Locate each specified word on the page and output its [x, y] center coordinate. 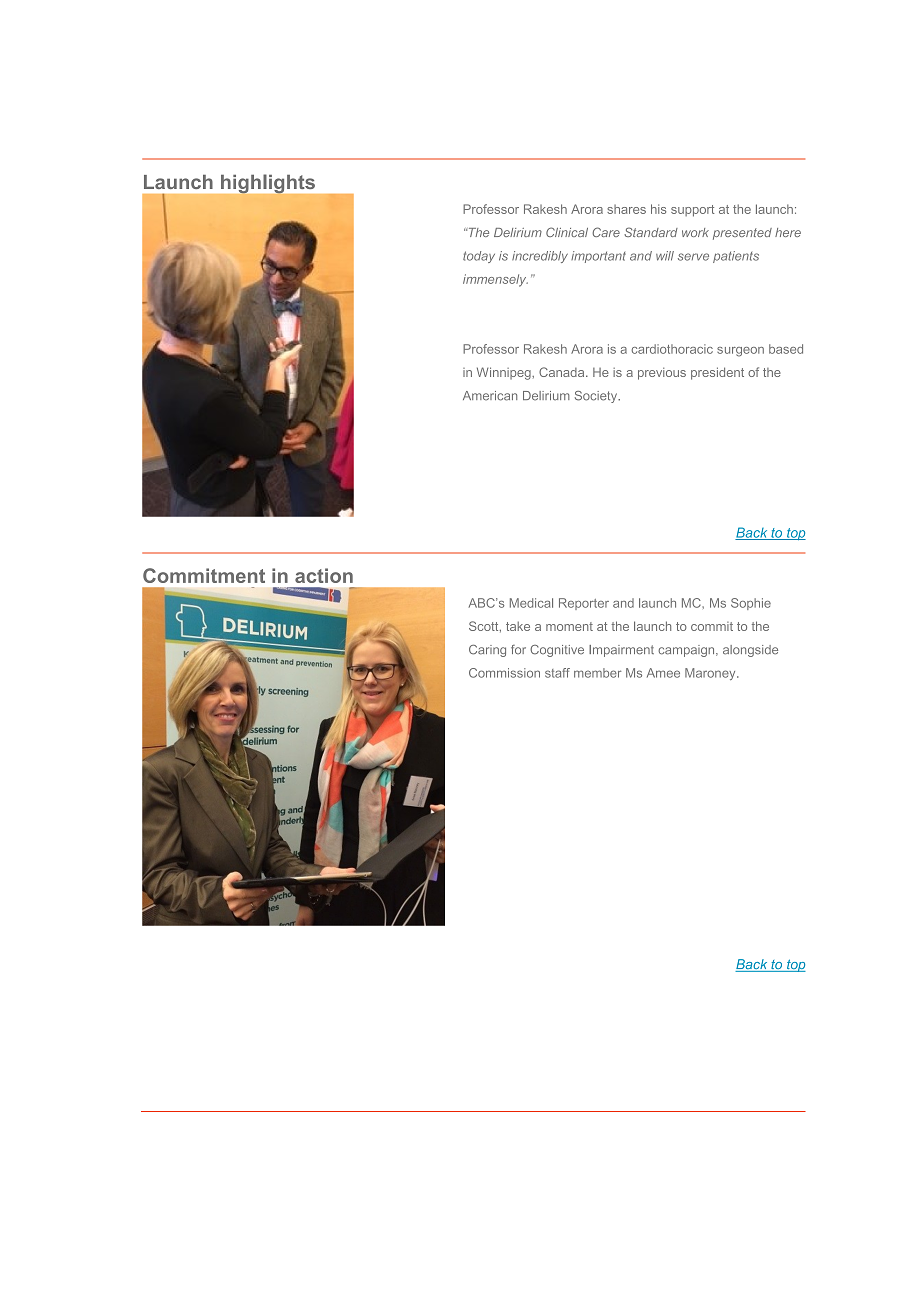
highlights [268, 184]
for [518, 649]
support [692, 211]
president [717, 373]
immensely [495, 280]
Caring [487, 651]
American [490, 396]
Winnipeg [505, 373]
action [324, 575]
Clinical [567, 232]
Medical [531, 603]
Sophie [751, 604]
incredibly [540, 257]
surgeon [740, 352]
